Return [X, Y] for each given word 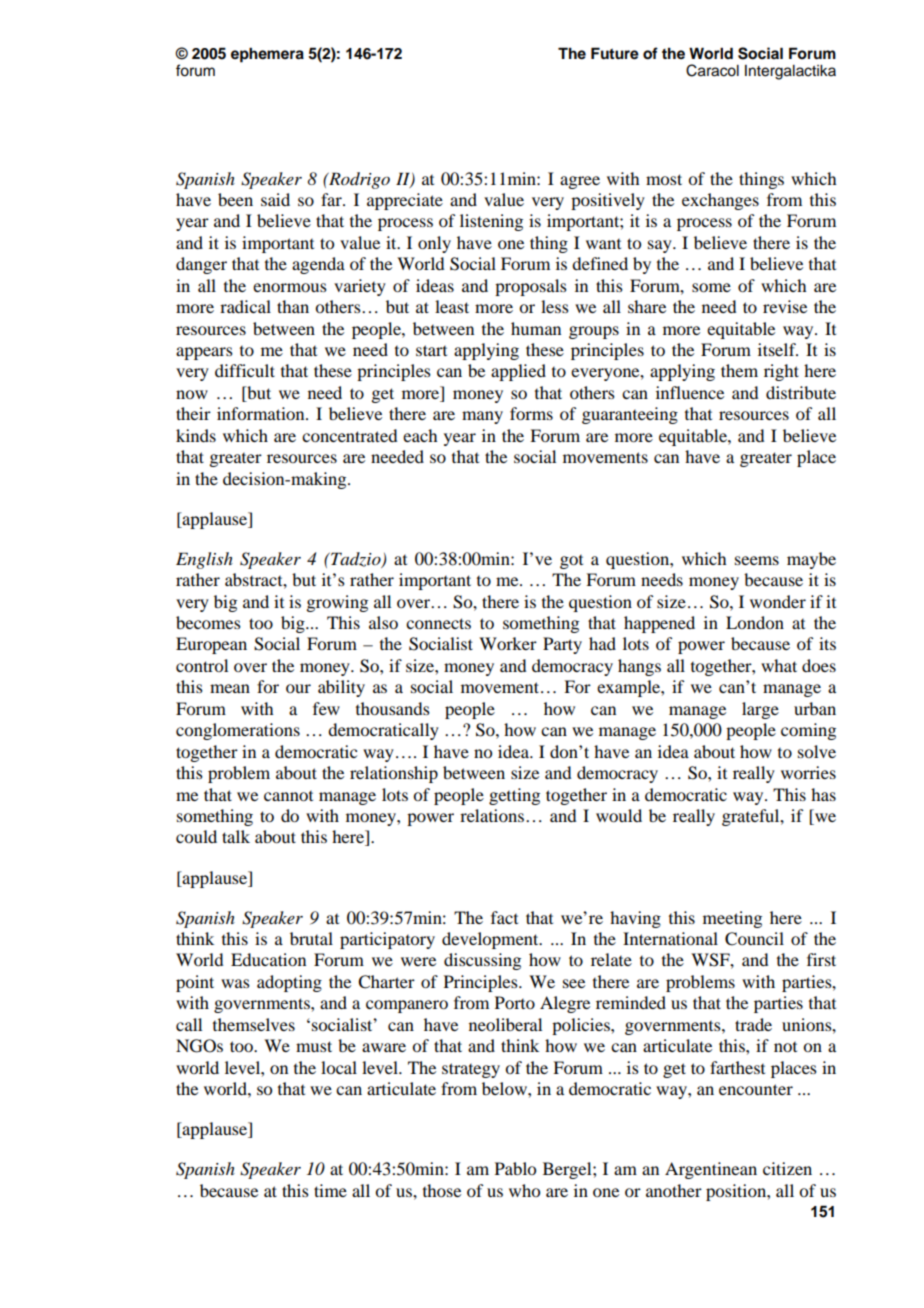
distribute [801, 392]
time [330, 1190]
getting [514, 796]
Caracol [712, 70]
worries [808, 772]
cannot [288, 796]
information [262, 413]
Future [615, 53]
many [482, 417]
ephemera [267, 55]
